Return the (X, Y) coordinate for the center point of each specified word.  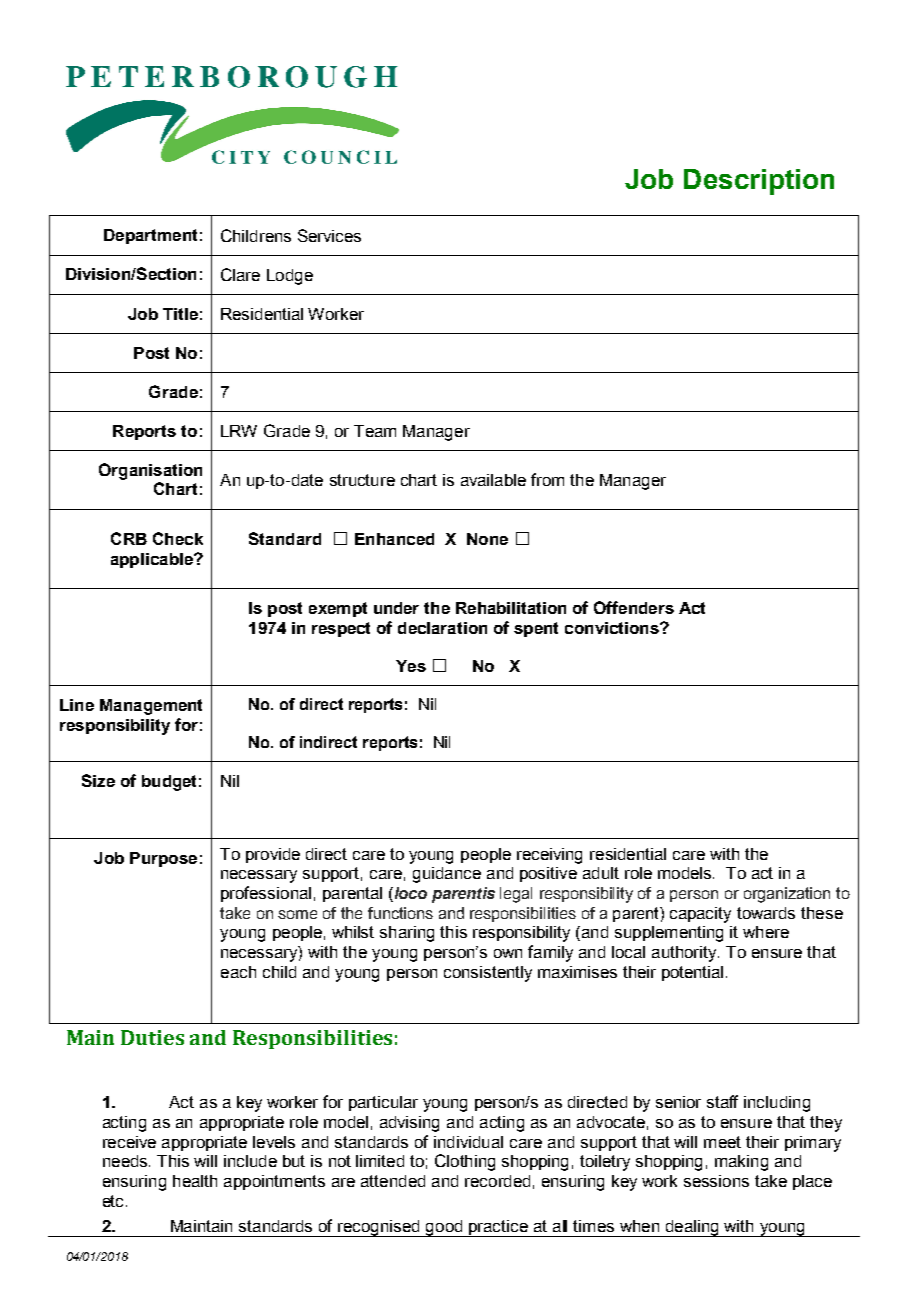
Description (759, 182)
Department (150, 236)
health (195, 1181)
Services (329, 235)
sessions (716, 1181)
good (444, 1228)
